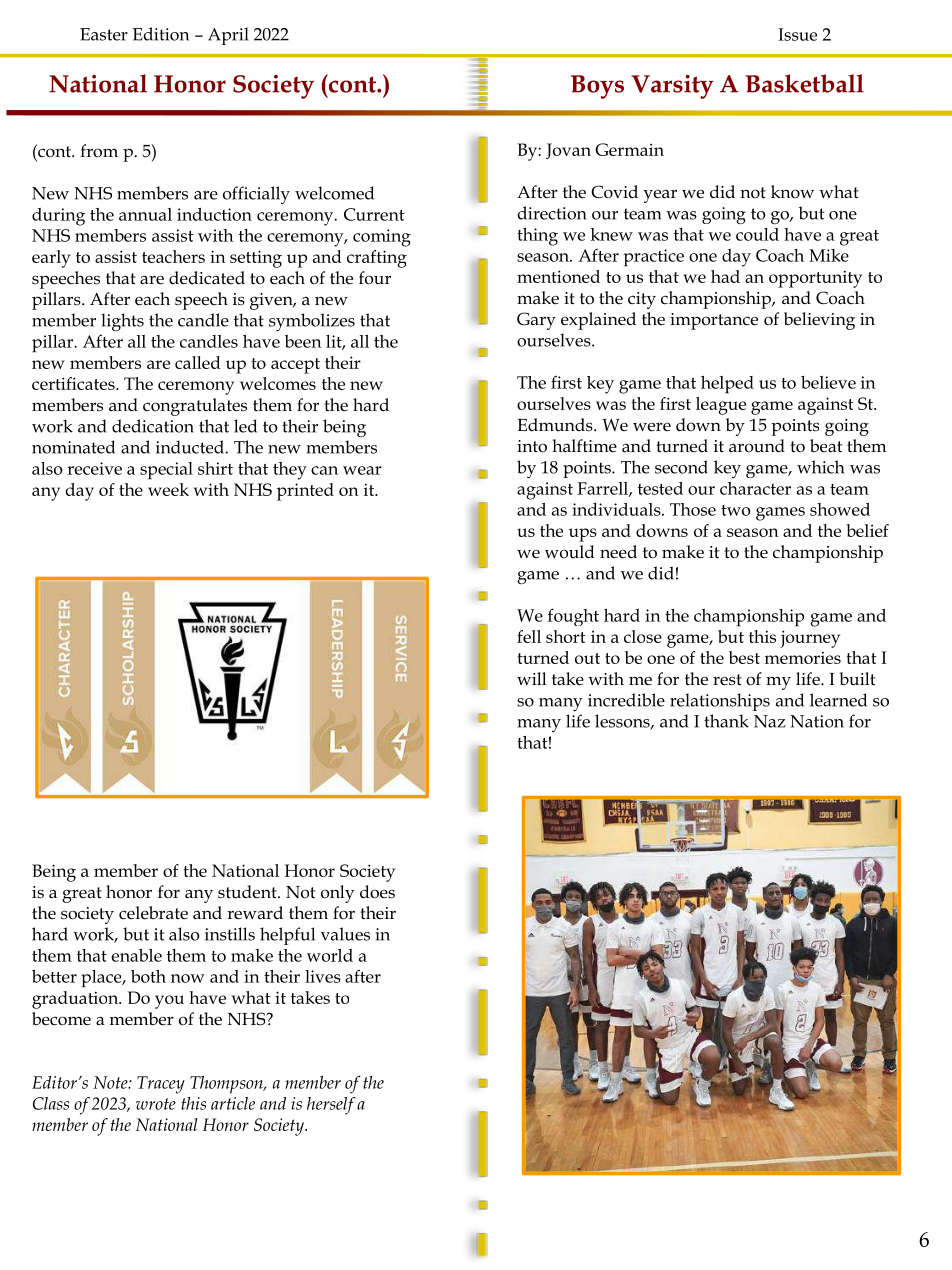 The width and height of the screenshot is (952, 1270). Describe the element at coordinates (770, 721) in the screenshot. I see `Naz` at that location.
